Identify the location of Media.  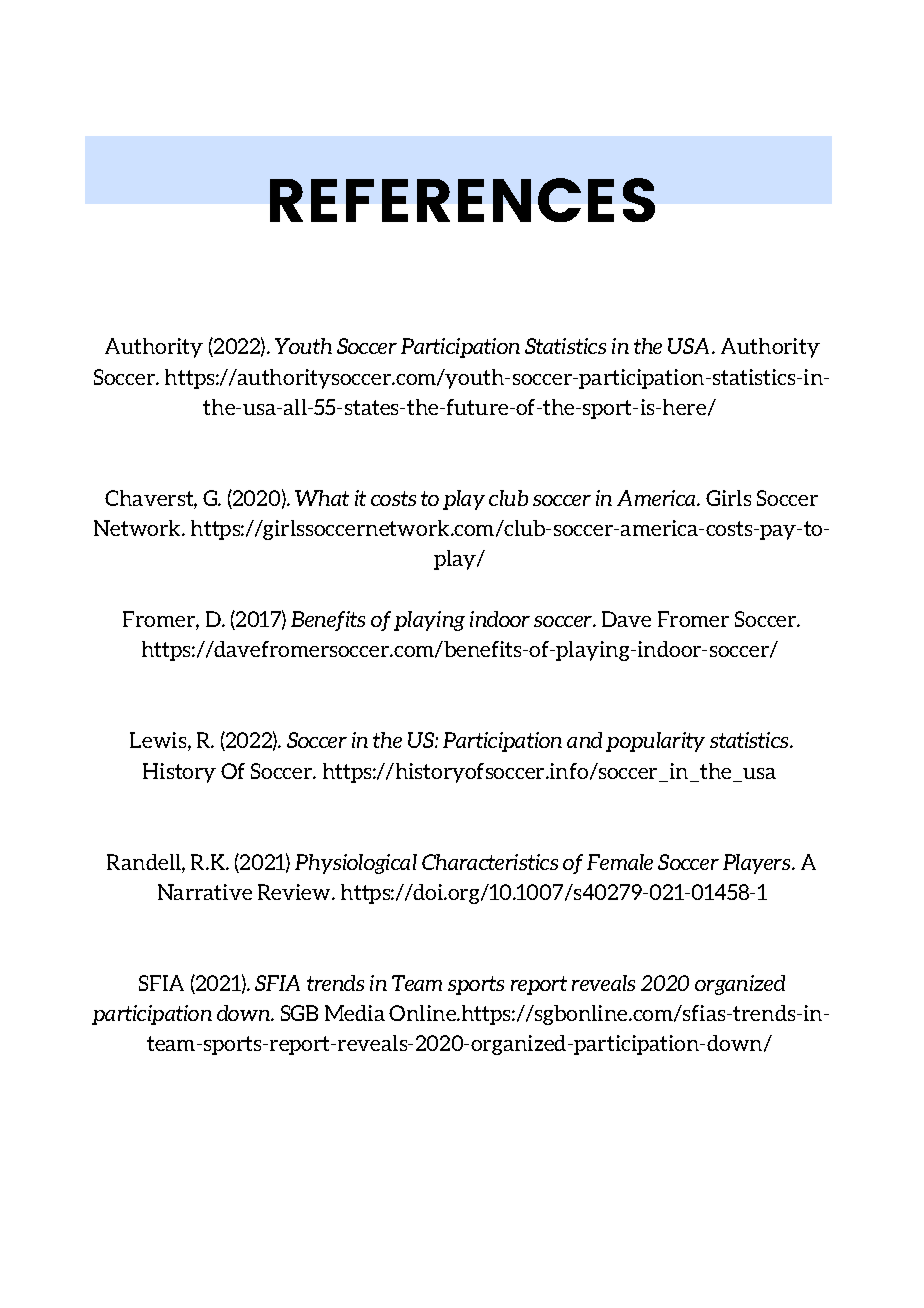
(355, 1013).
